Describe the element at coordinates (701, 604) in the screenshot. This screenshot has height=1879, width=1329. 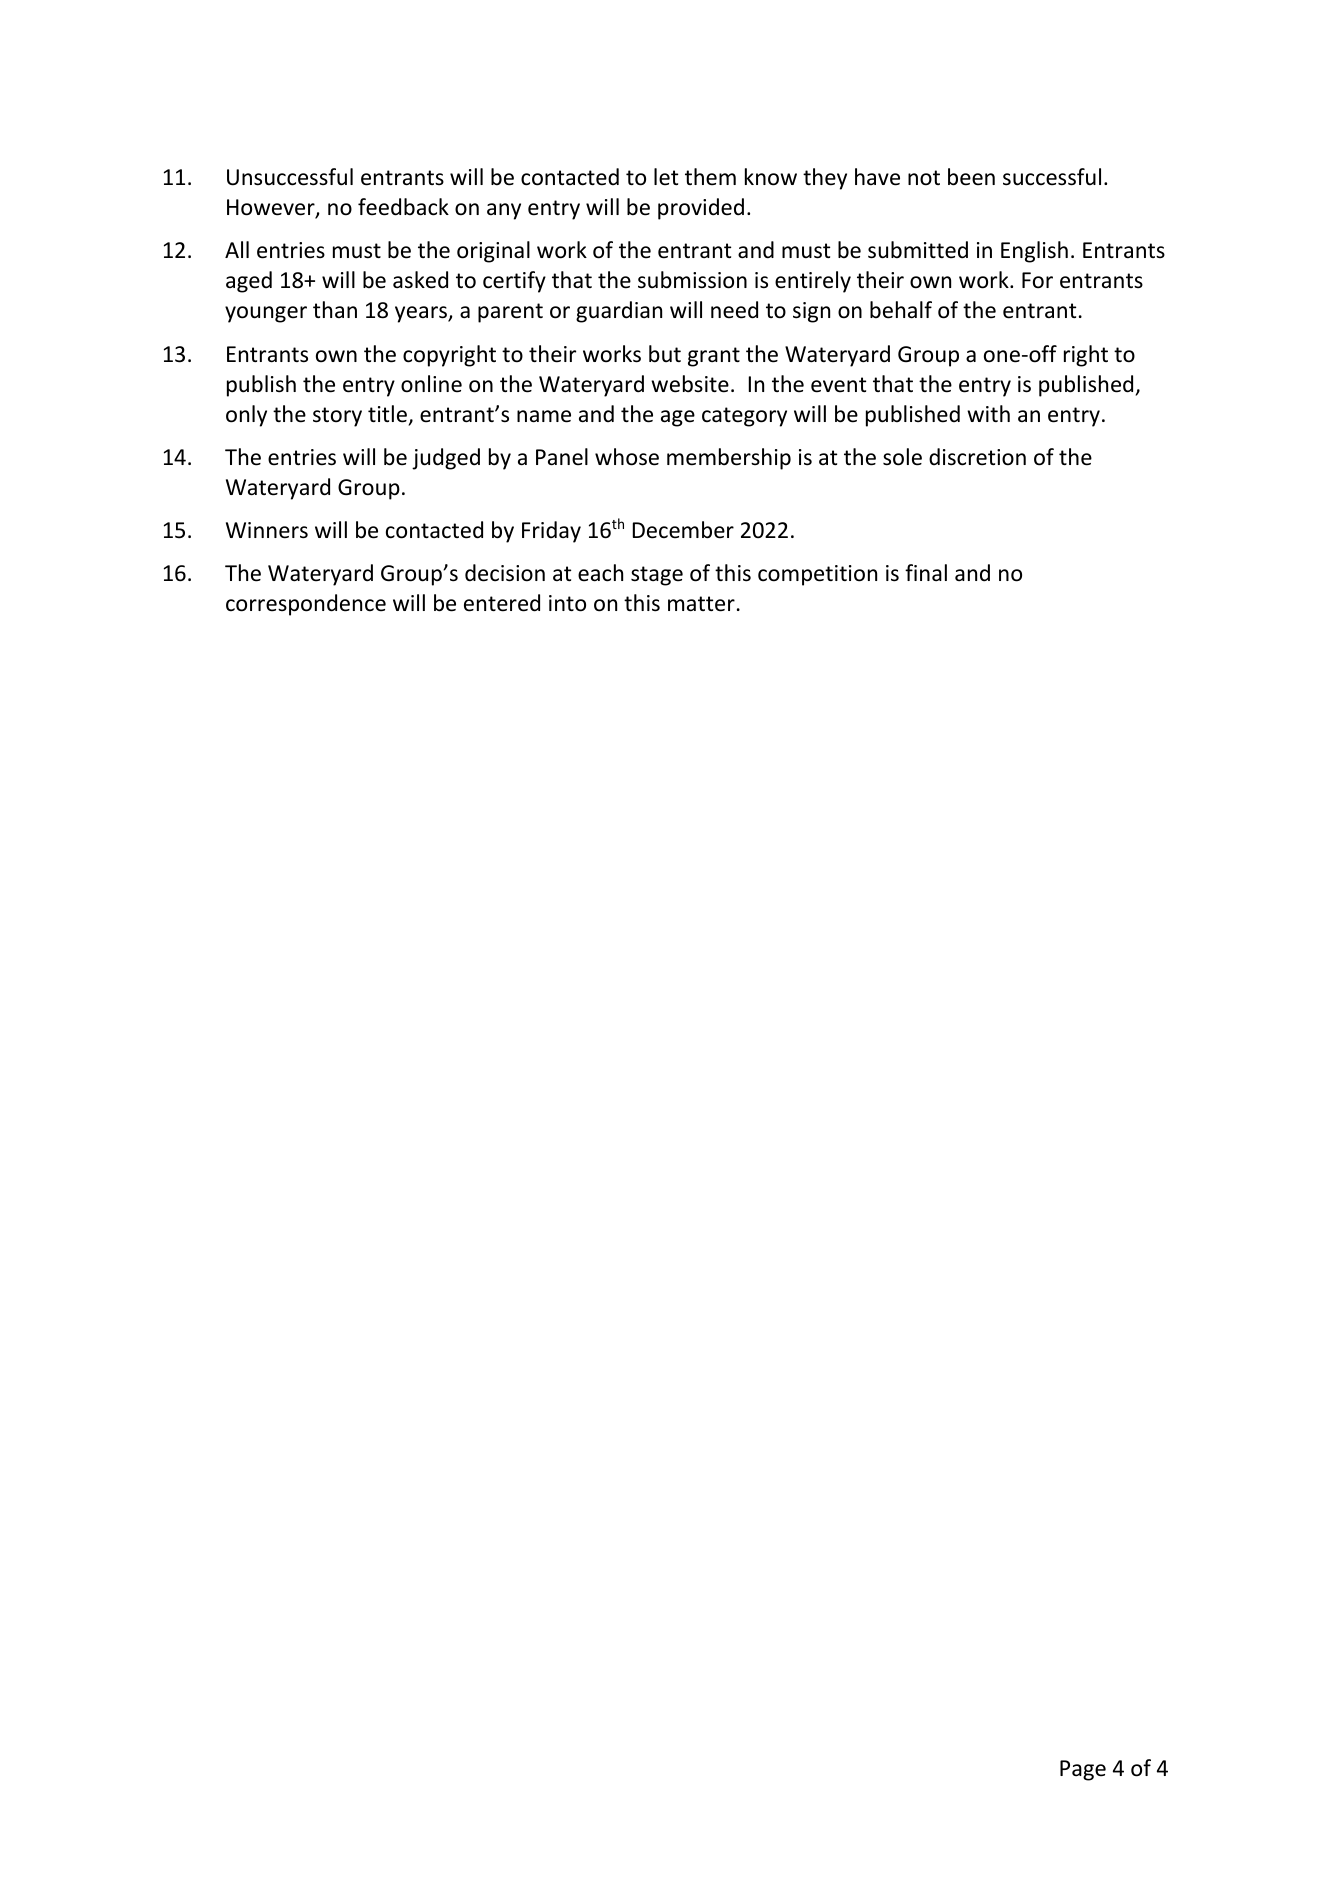
I see `matter` at that location.
